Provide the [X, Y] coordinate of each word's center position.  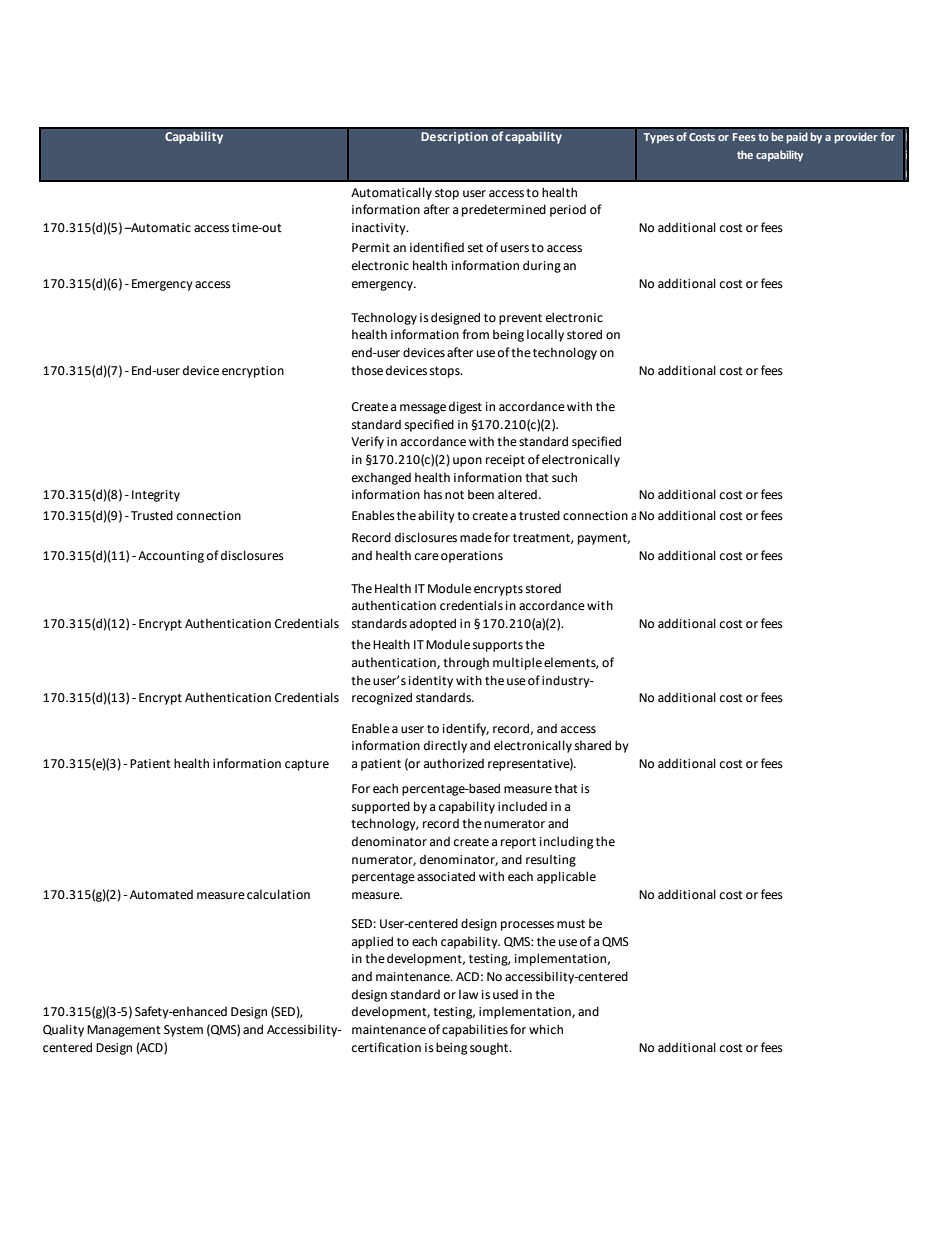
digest [465, 408]
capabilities [475, 1030]
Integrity [156, 496]
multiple [517, 663]
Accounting [171, 557]
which [546, 1029]
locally [545, 335]
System [183, 1031]
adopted [433, 624]
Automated [161, 895]
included [522, 806]
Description [454, 138]
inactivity [380, 229]
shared [593, 745]
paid [797, 138]
